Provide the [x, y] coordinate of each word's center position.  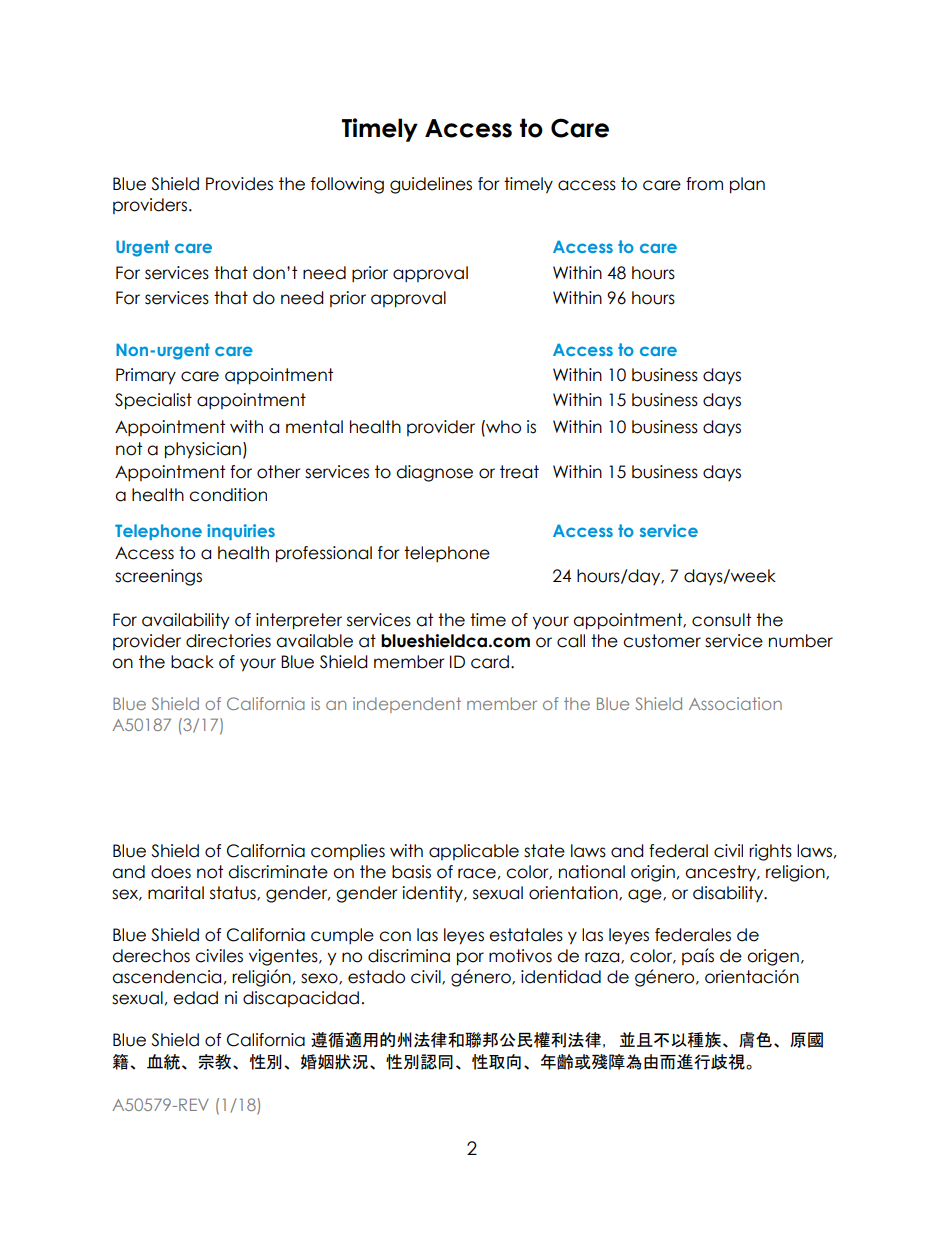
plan [747, 185]
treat [519, 472]
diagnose [434, 473]
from [704, 184]
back [192, 662]
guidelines [431, 185]
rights [770, 852]
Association [735, 703]
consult [721, 620]
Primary [146, 376]
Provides [239, 184]
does [171, 872]
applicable [474, 852]
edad [195, 998]
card [490, 662]
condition [228, 495]
